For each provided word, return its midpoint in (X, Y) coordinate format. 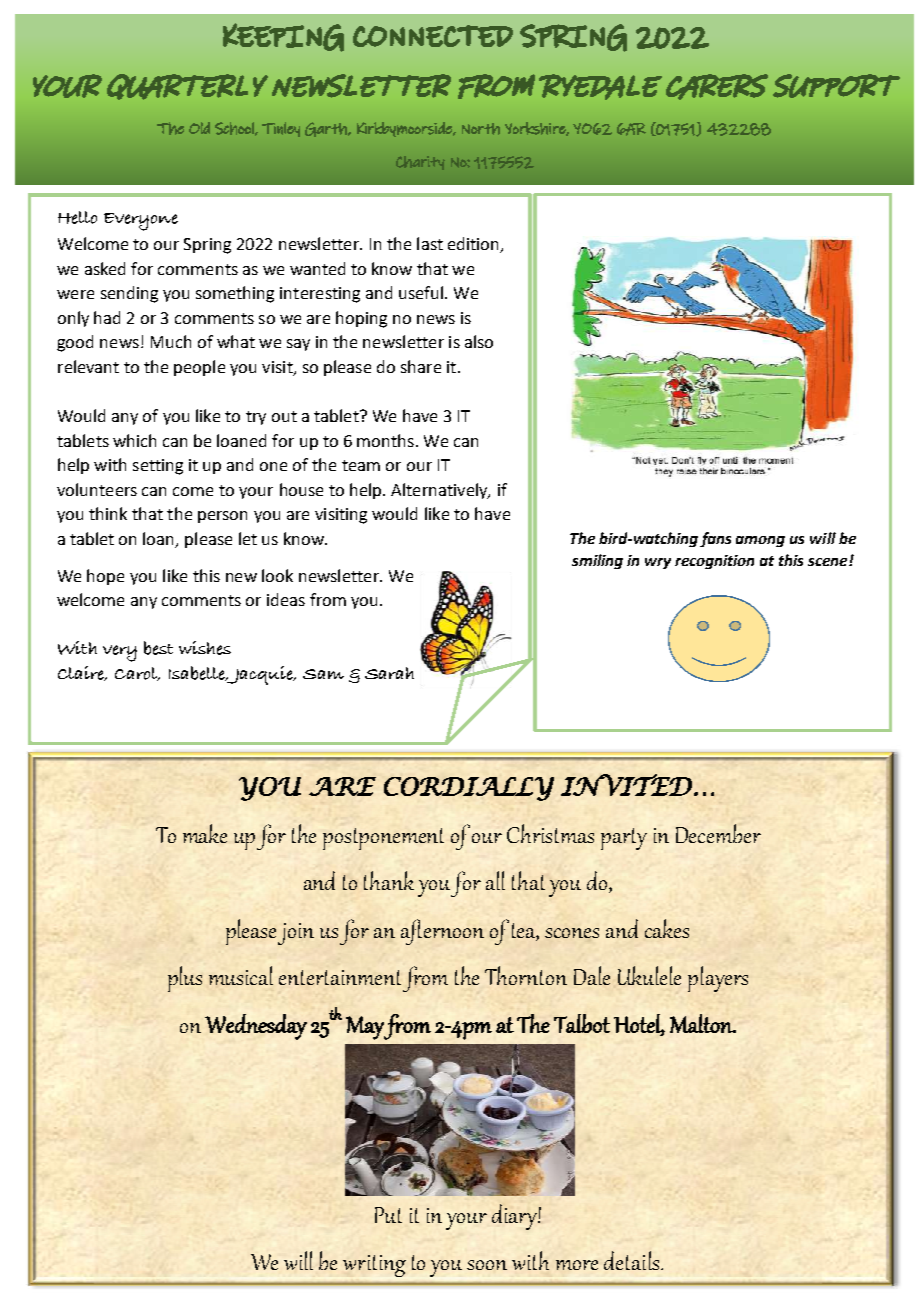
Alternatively (440, 491)
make (205, 833)
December (718, 833)
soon (487, 1265)
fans (715, 539)
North (481, 129)
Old (199, 128)
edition (475, 245)
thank (389, 880)
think (108, 513)
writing (374, 1266)
